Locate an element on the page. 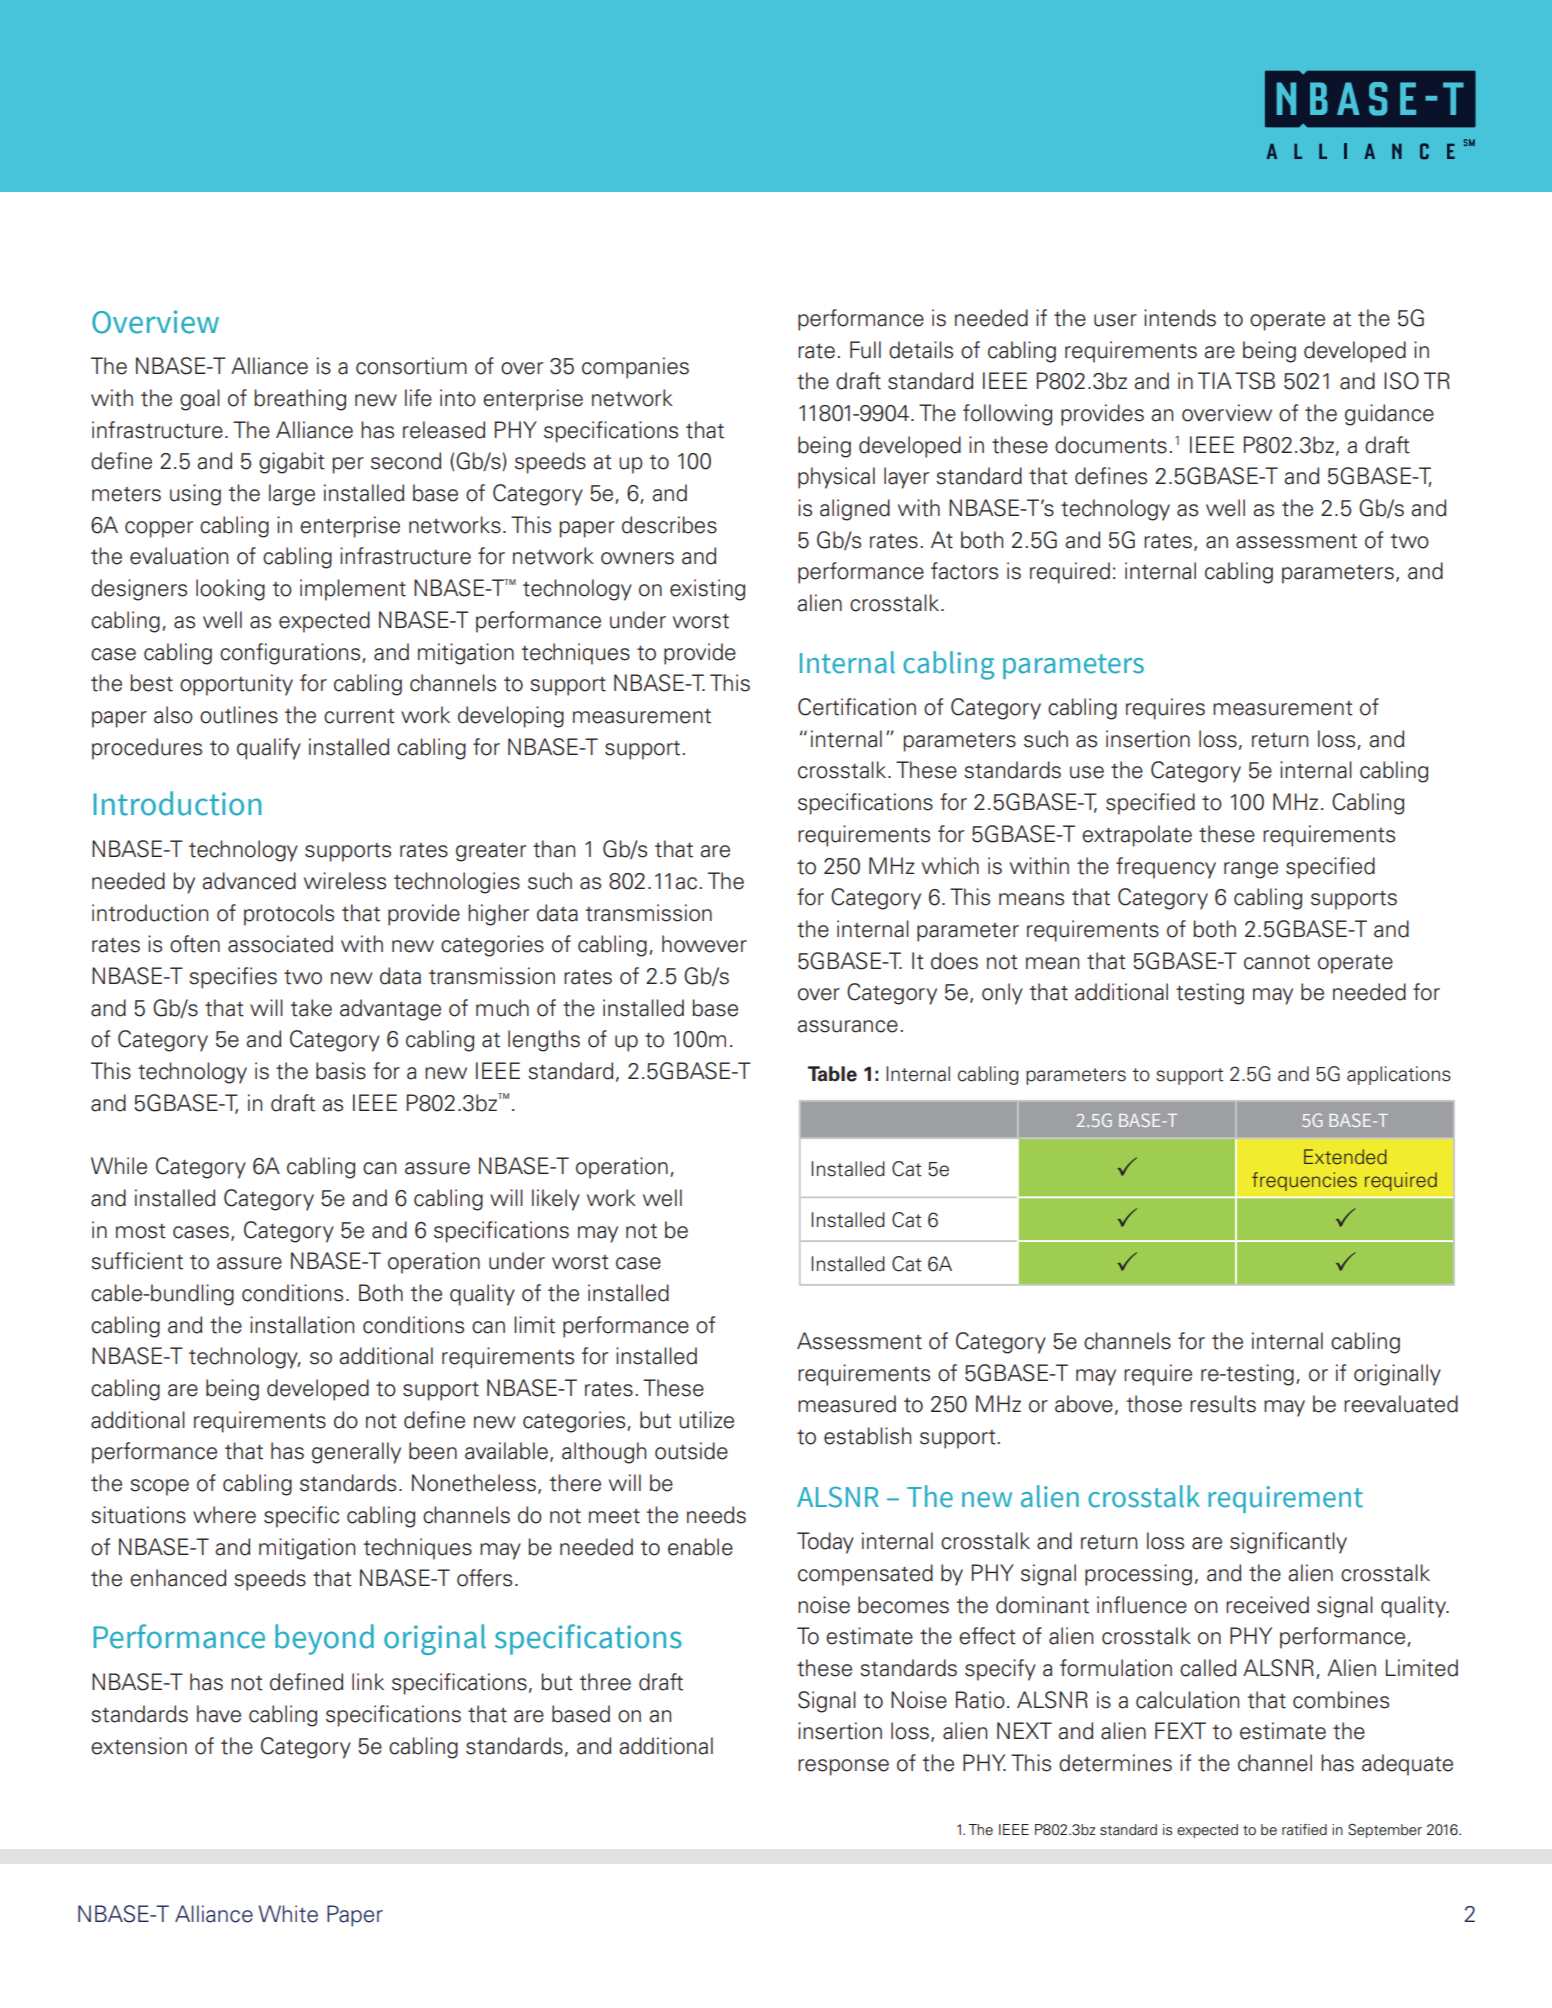  Full is located at coordinates (865, 350).
